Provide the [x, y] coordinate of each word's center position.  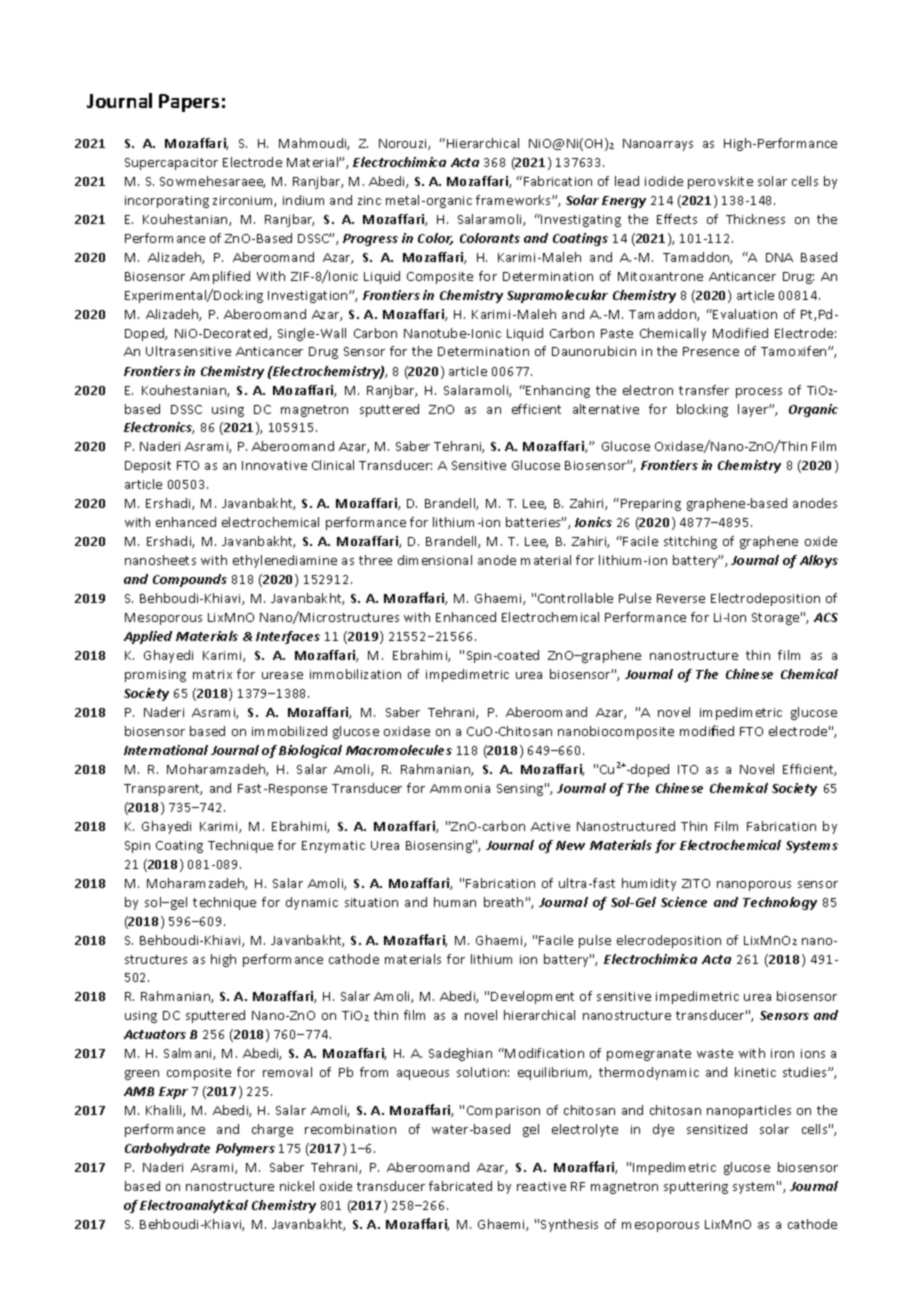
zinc [369, 200]
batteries [534, 522]
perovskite [720, 182]
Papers [189, 103]
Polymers [245, 1149]
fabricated [460, 1186]
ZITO [696, 883]
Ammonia [460, 788]
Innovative [274, 465]
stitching [690, 542]
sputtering [696, 1188]
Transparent [163, 790]
